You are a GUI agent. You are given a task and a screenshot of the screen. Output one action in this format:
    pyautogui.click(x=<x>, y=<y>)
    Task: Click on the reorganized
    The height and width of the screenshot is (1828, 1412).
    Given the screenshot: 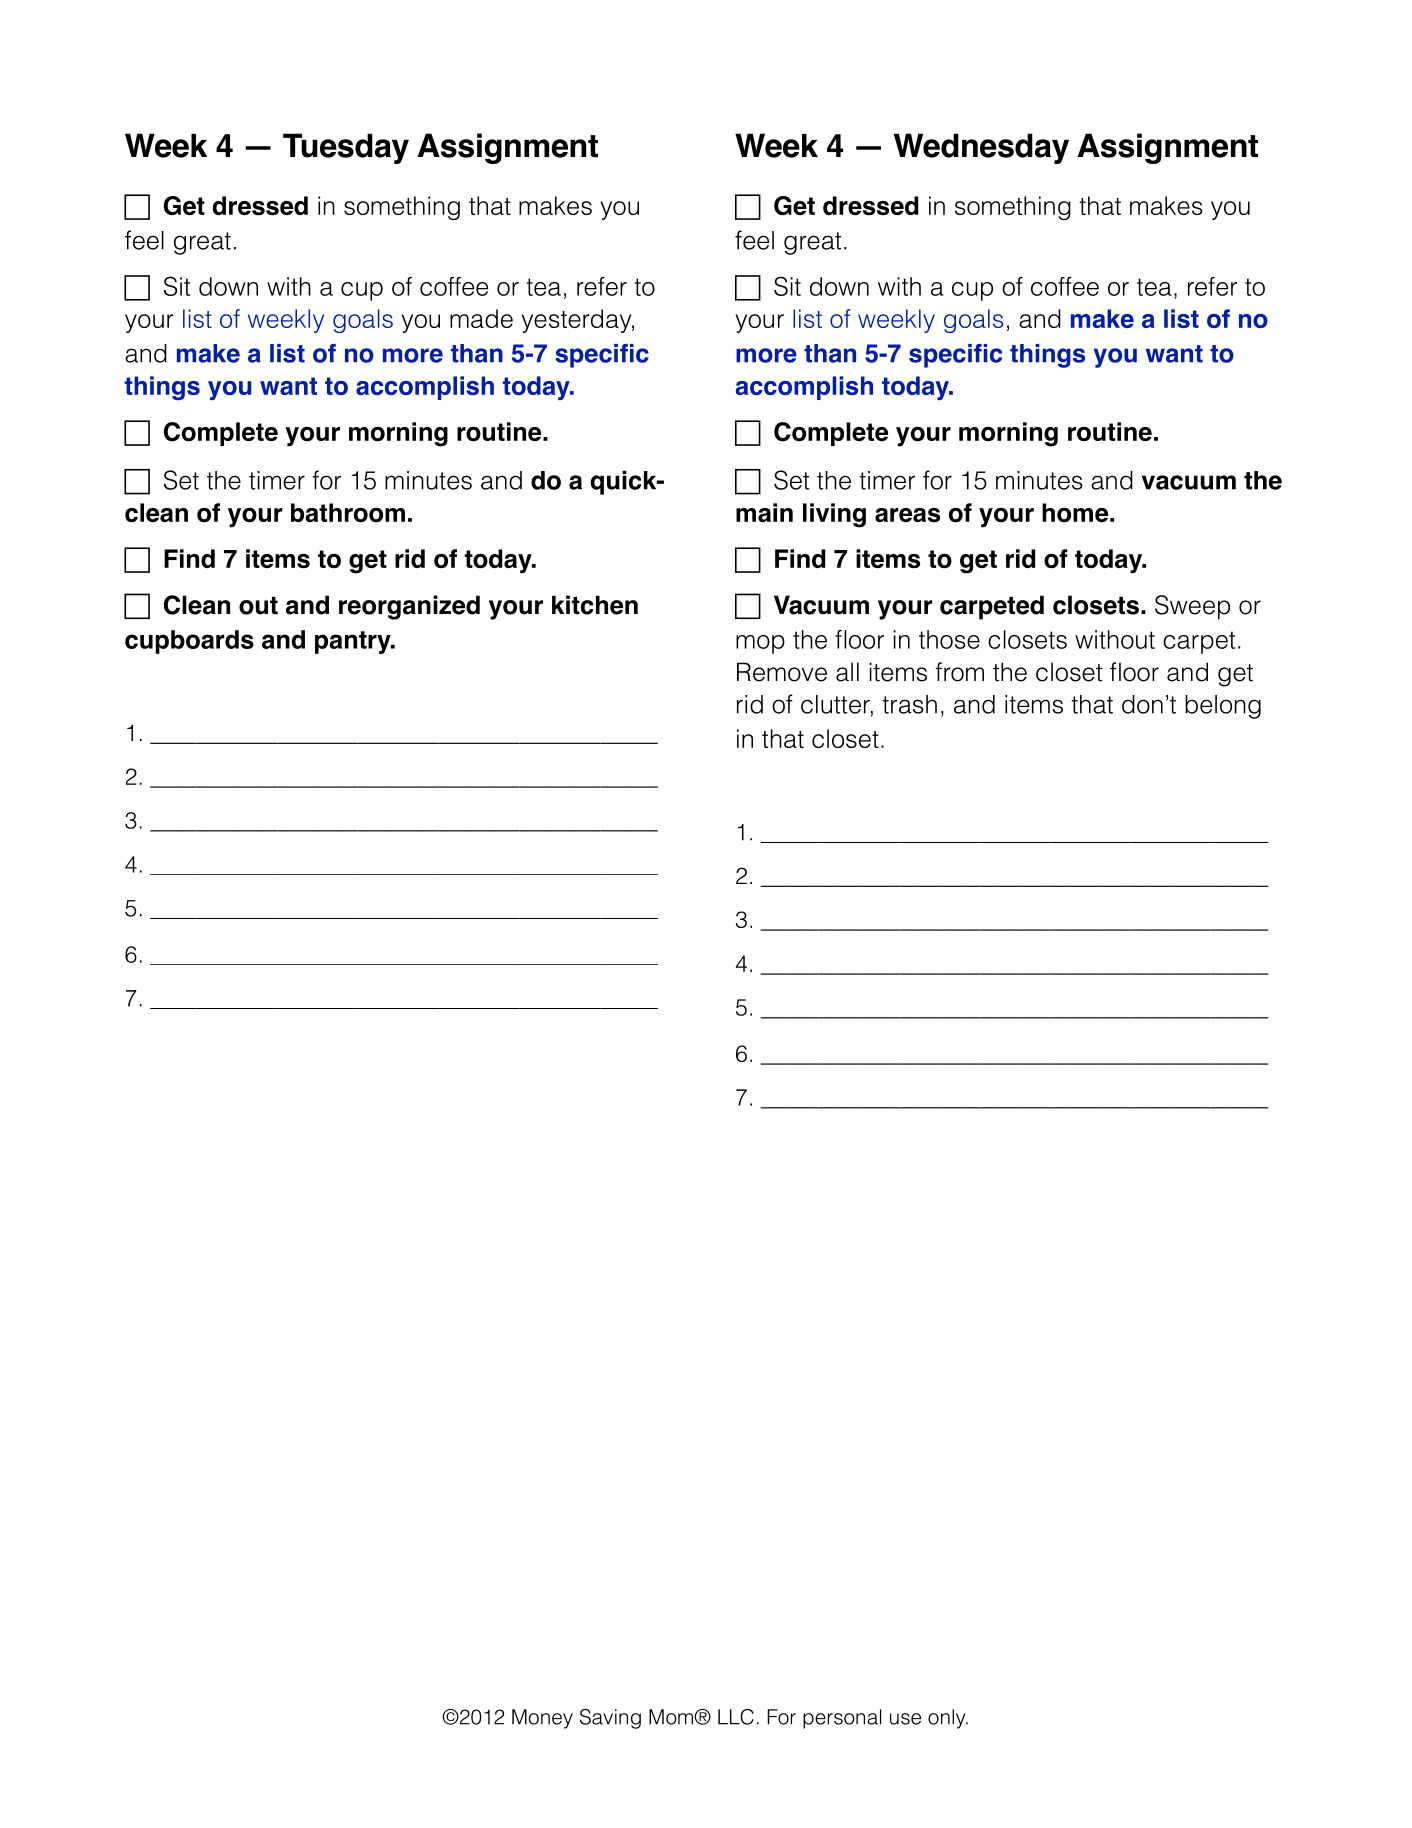 What is the action you would take?
    pyautogui.click(x=409, y=607)
